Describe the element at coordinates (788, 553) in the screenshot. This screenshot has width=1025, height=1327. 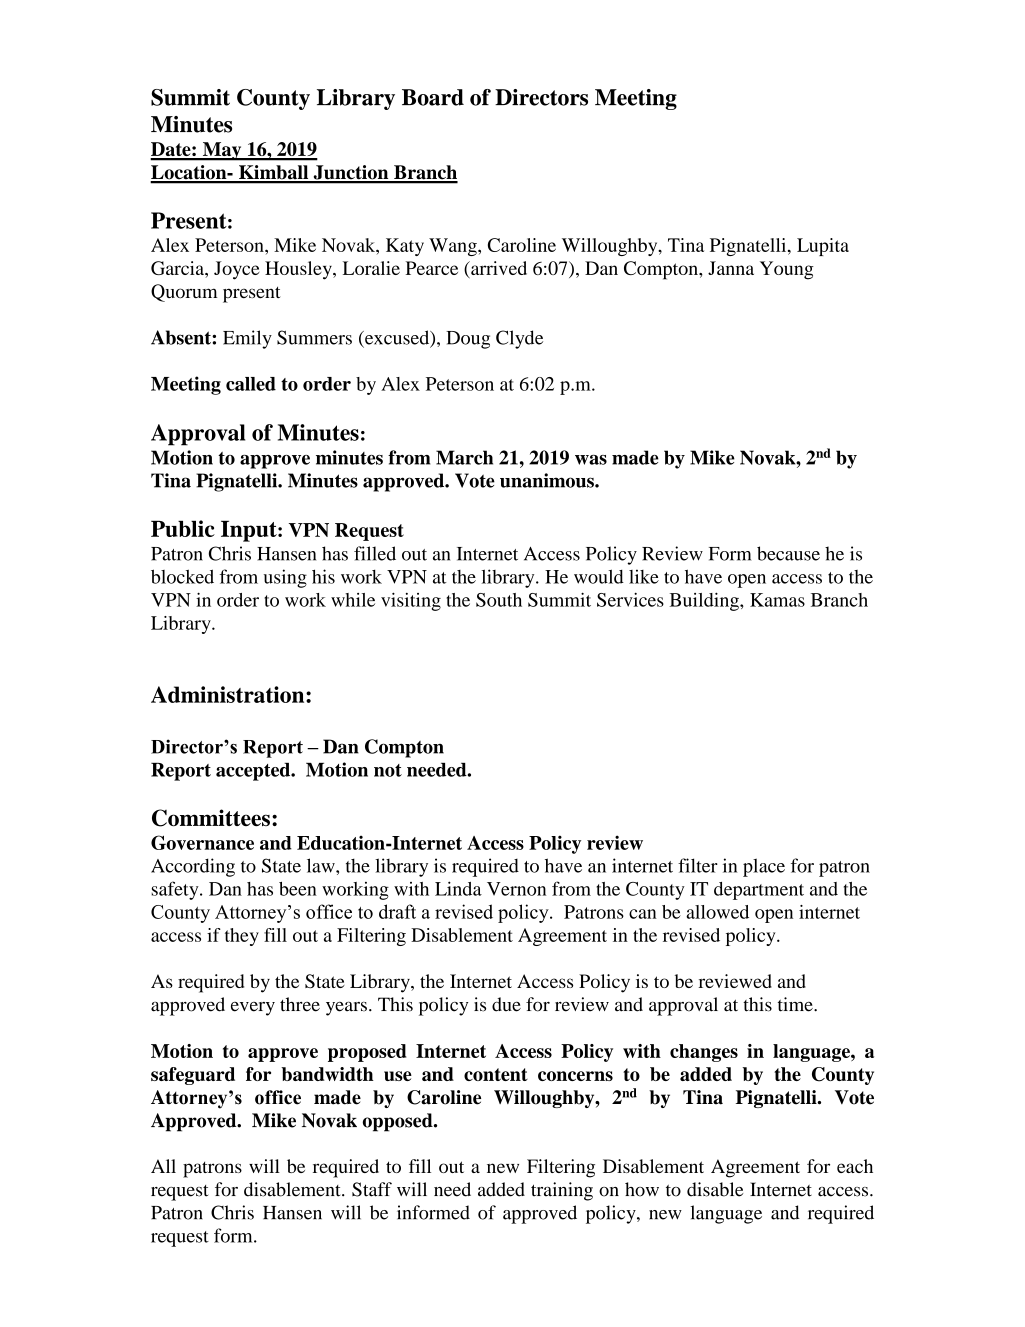
I see `because` at that location.
